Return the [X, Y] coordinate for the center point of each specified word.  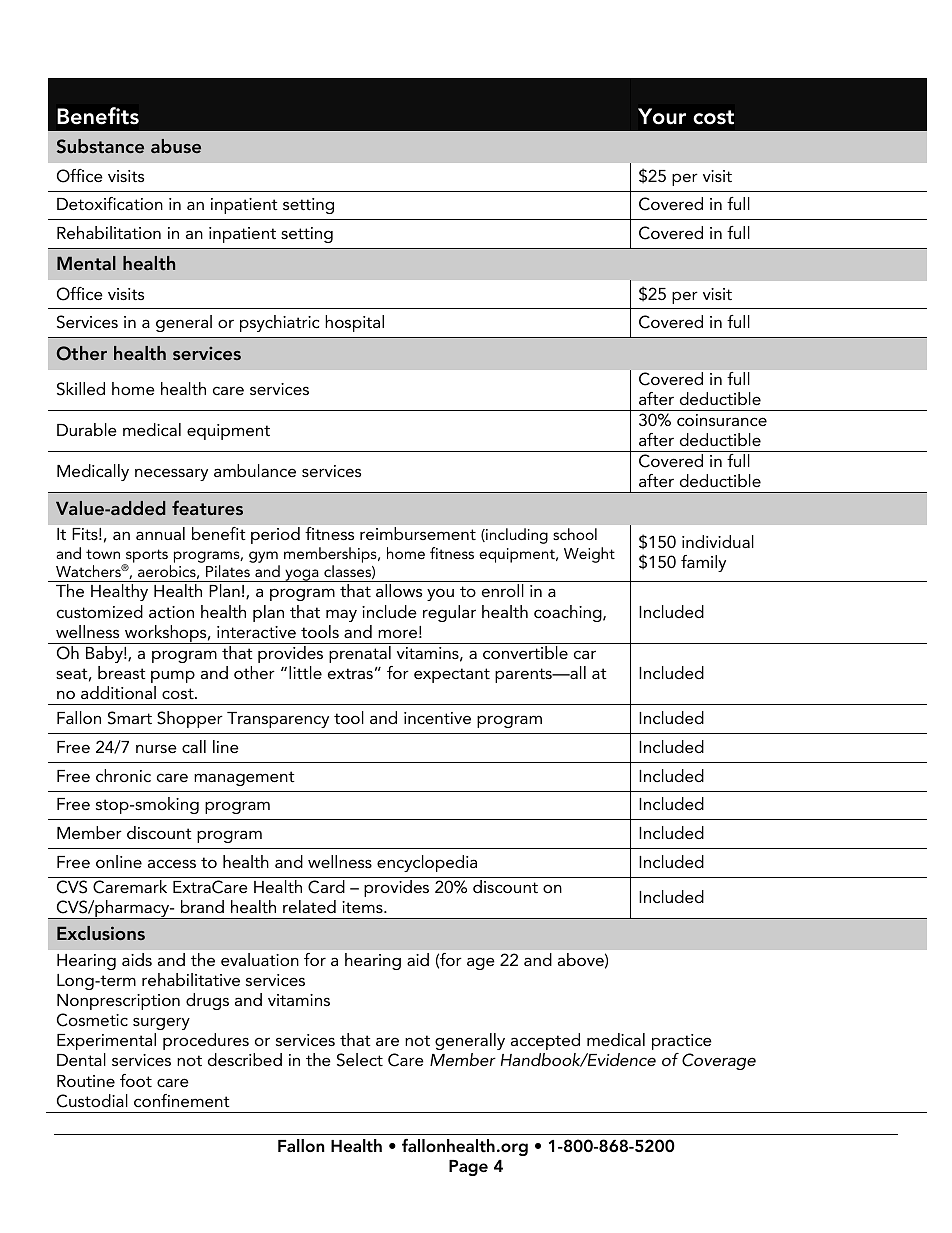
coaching [569, 613]
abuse [176, 146]
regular [449, 613]
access [172, 863]
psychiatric [279, 323]
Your [662, 116]
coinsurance [722, 420]
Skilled [81, 389]
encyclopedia [427, 863]
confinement [182, 1100]
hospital [354, 323]
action [171, 612]
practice [682, 1042]
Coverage [719, 1061]
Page [468, 1168]
